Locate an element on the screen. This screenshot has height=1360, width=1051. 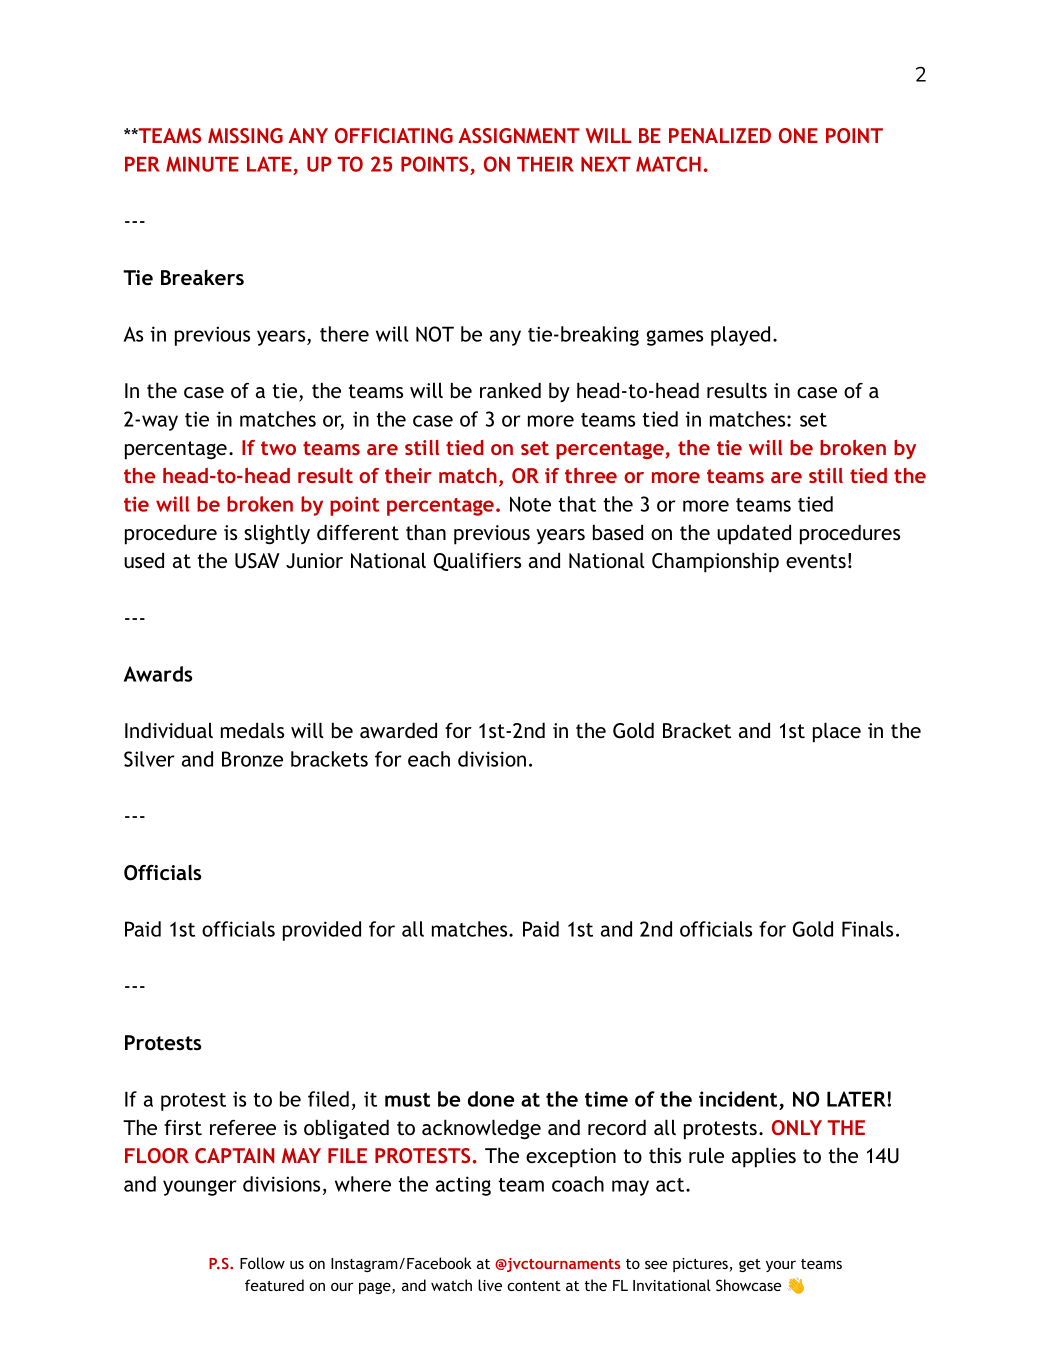
ranked is located at coordinates (510, 390).
